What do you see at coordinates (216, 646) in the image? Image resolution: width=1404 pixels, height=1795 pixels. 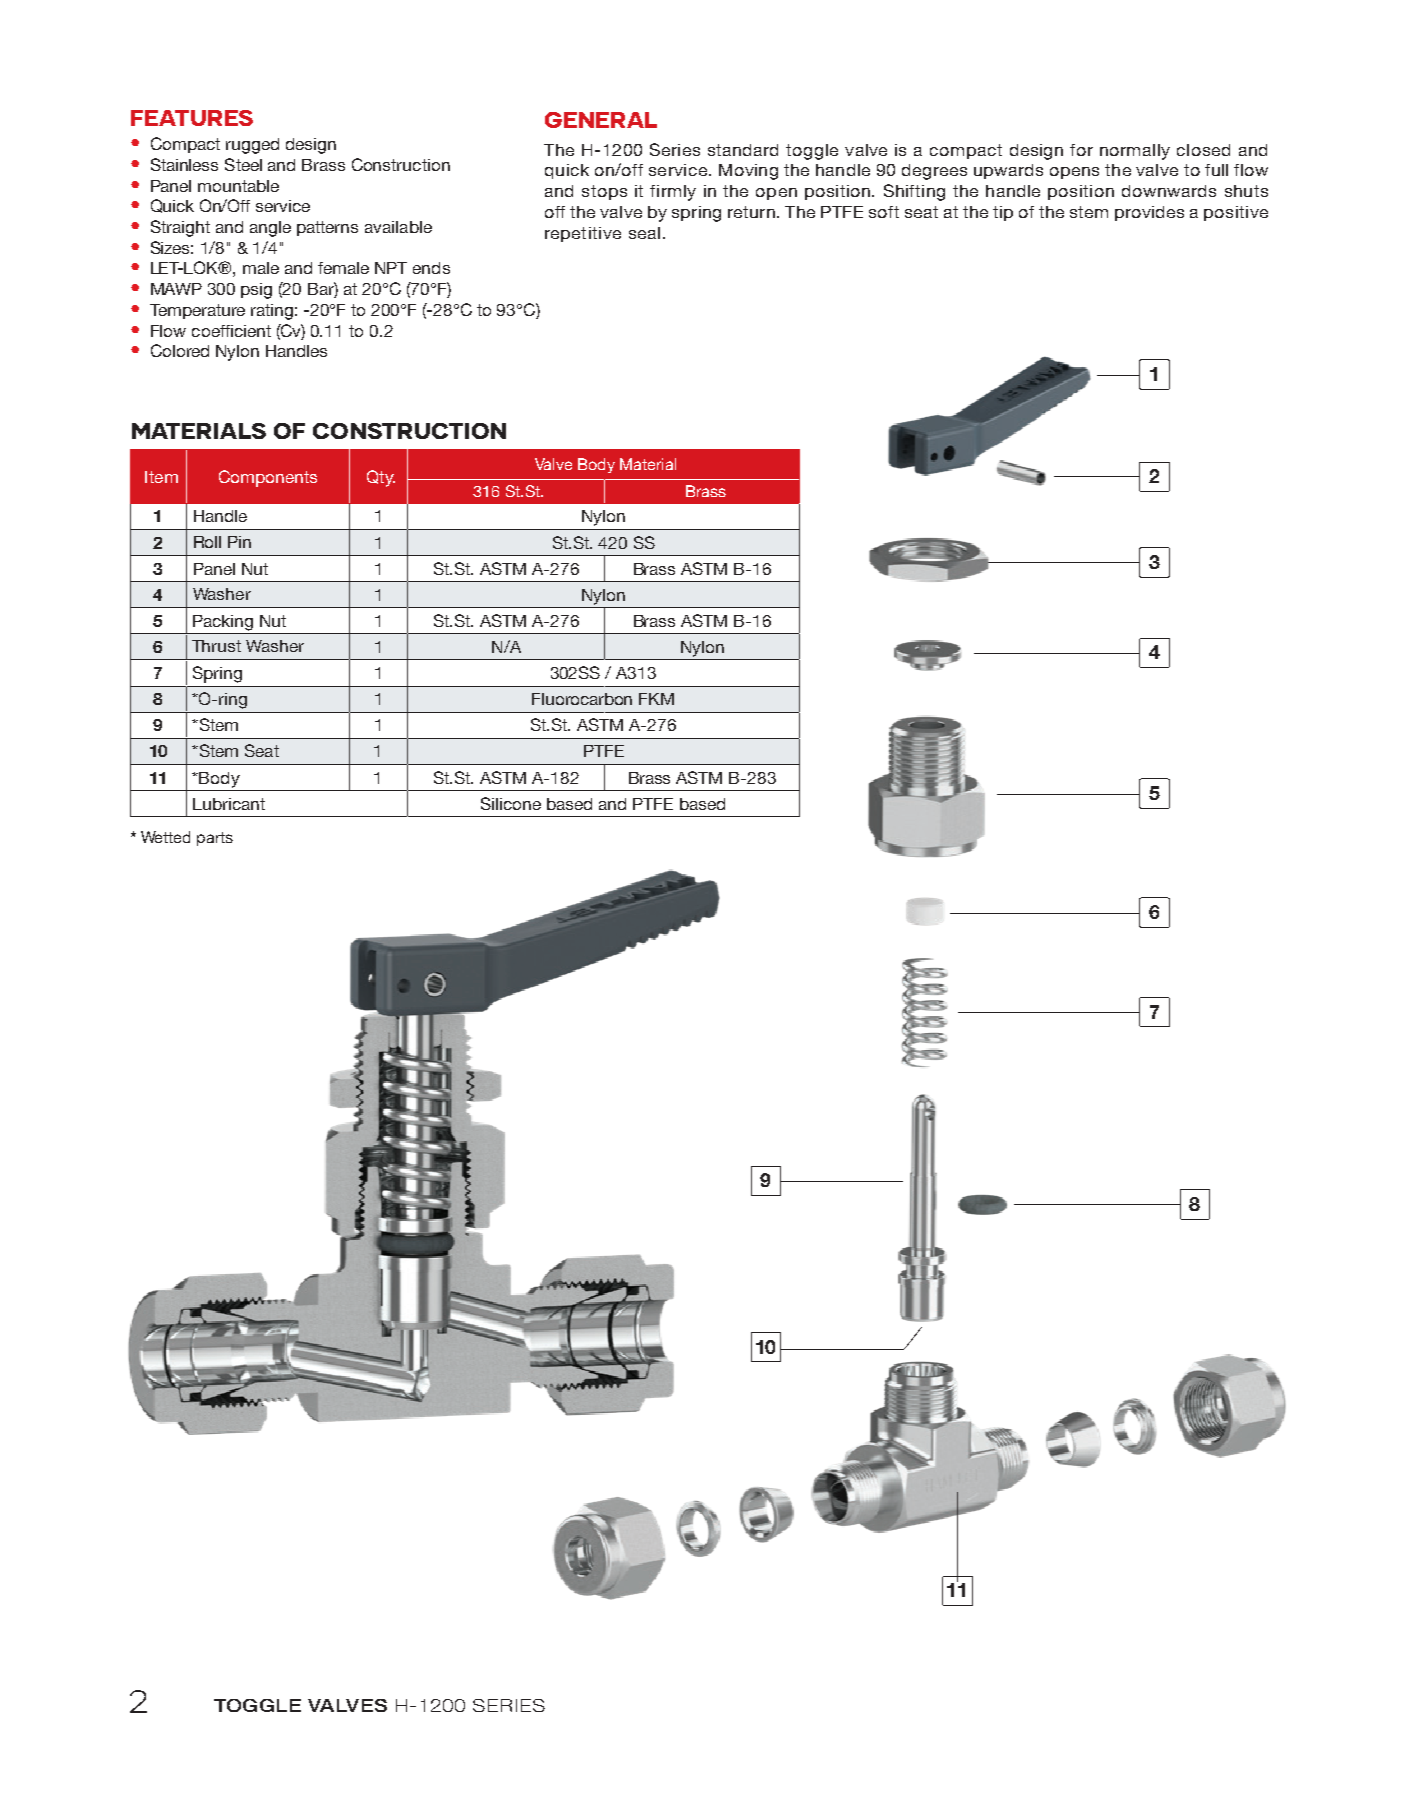 I see `Thrust` at bounding box center [216, 646].
